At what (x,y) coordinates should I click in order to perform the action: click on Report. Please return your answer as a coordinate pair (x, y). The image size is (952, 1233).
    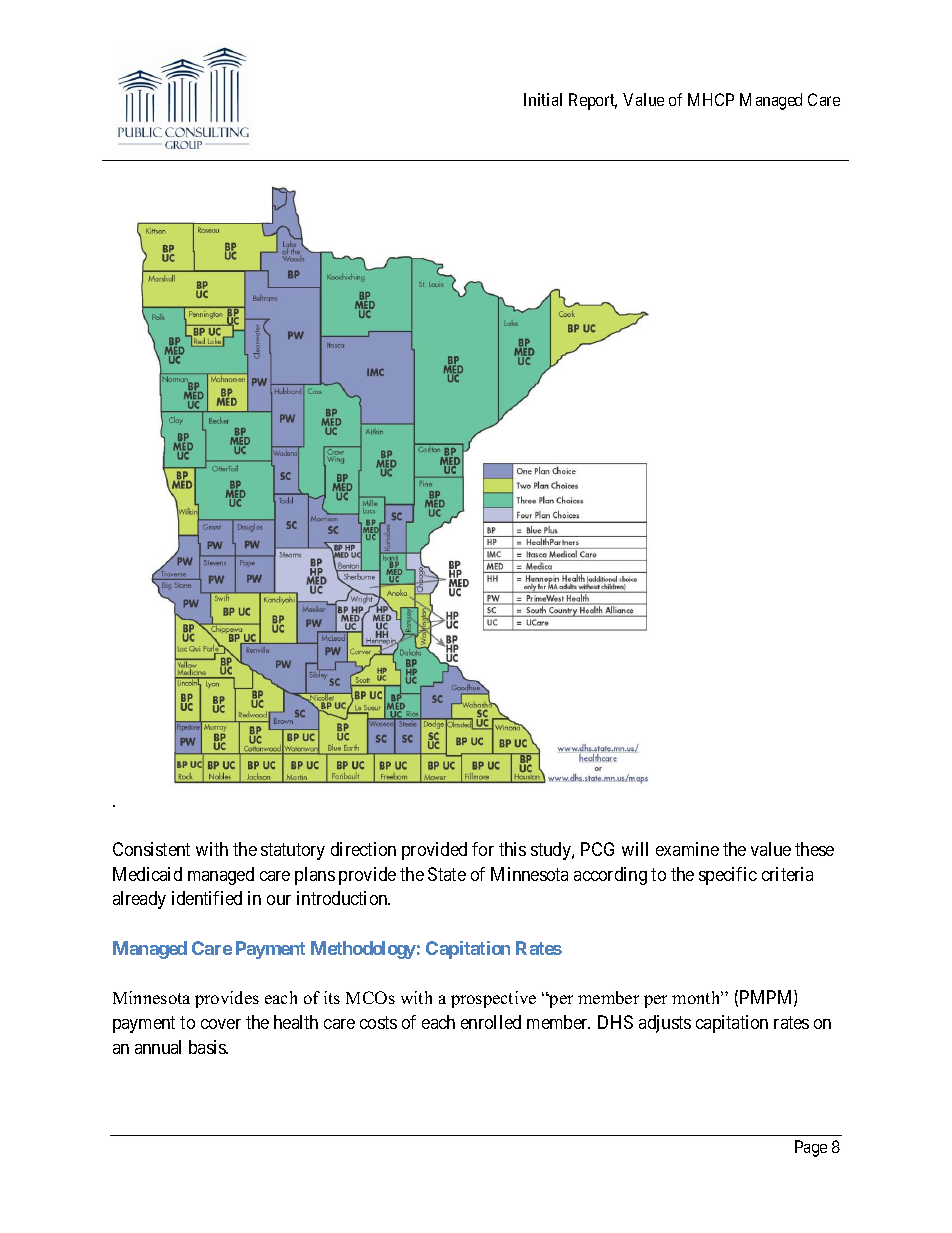
    Looking at the image, I should click on (593, 101).
